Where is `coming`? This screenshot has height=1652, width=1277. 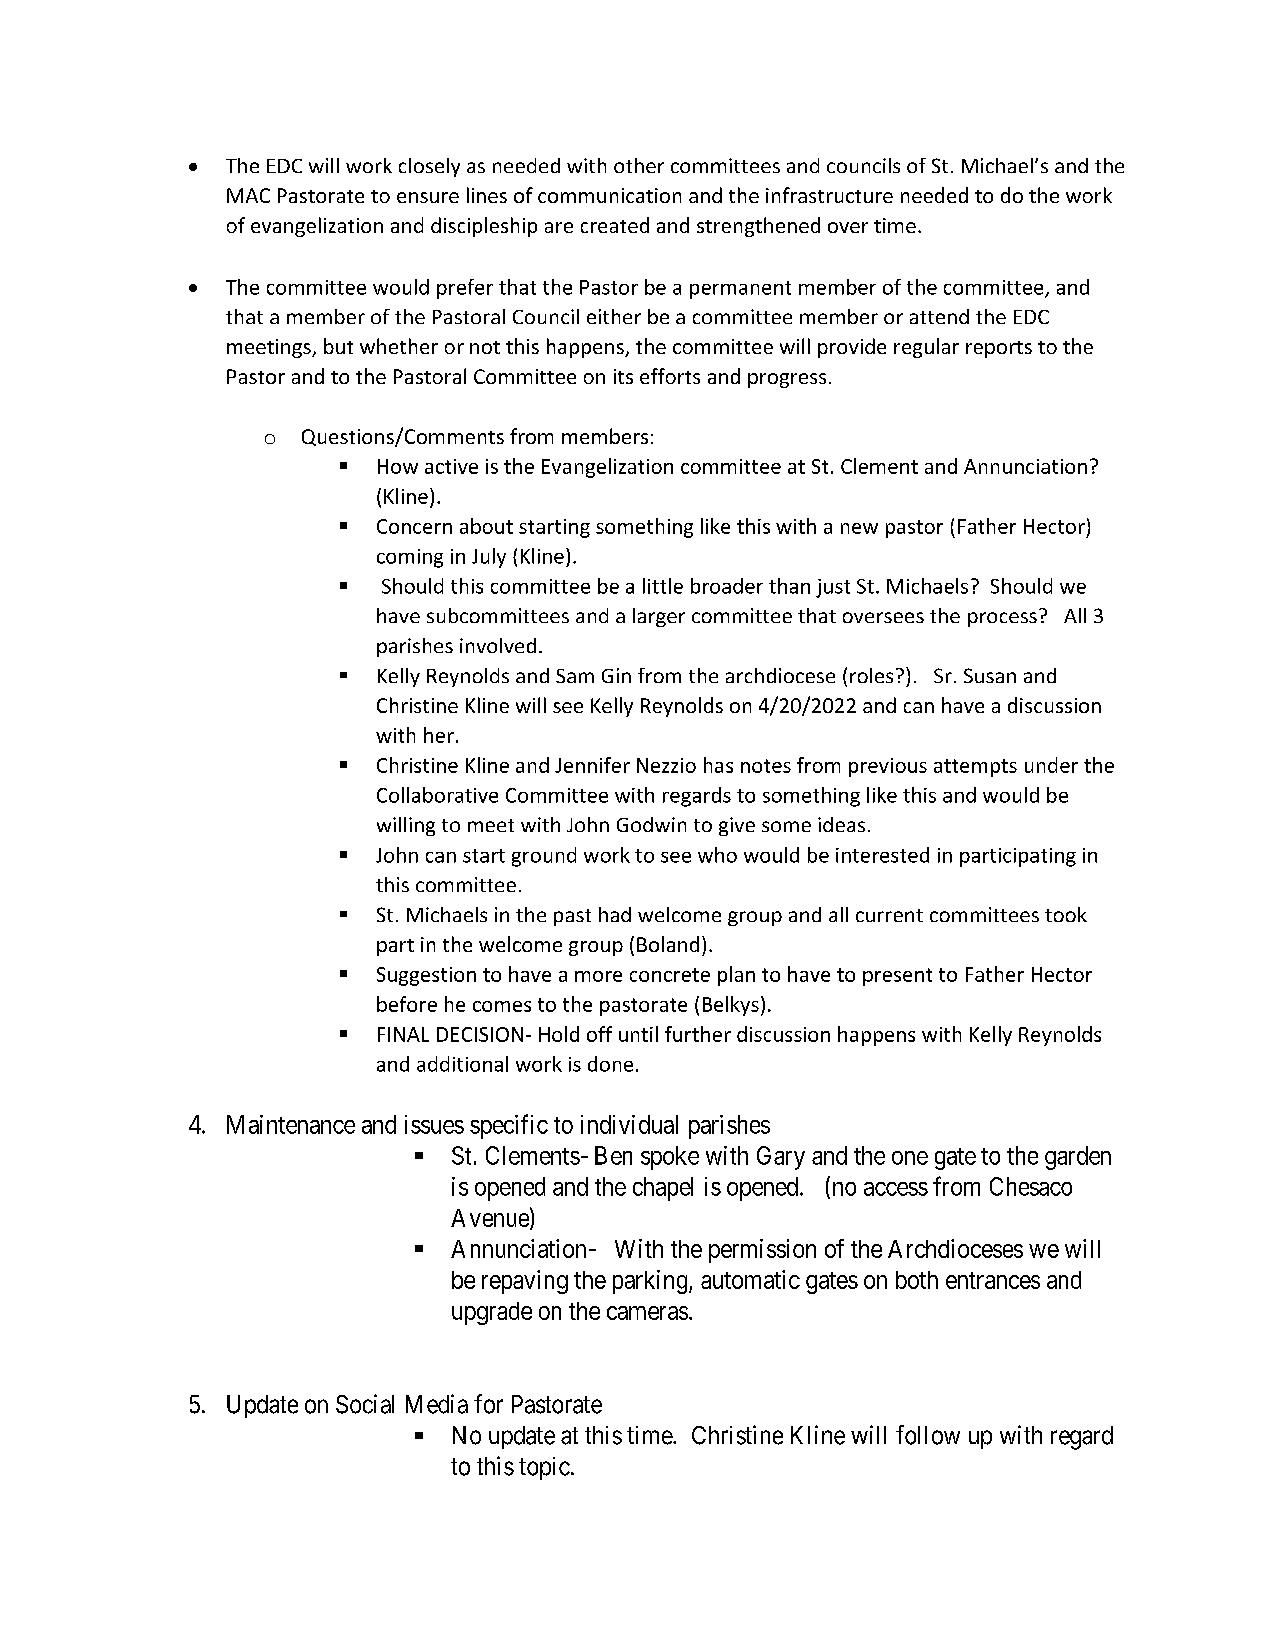
coming is located at coordinates (410, 558).
